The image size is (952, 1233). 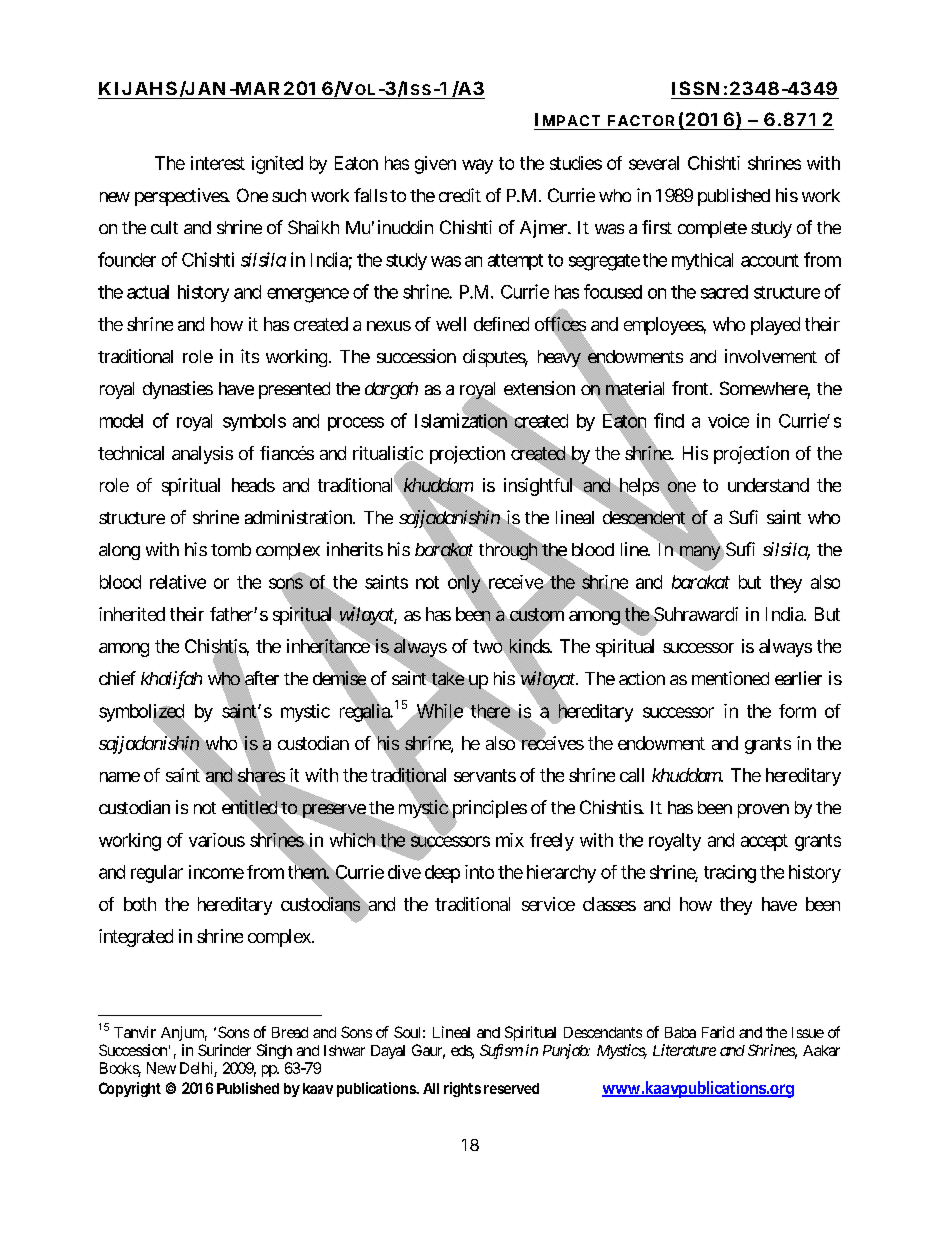 What do you see at coordinates (684, 1050) in the page?
I see `Literature` at bounding box center [684, 1050].
